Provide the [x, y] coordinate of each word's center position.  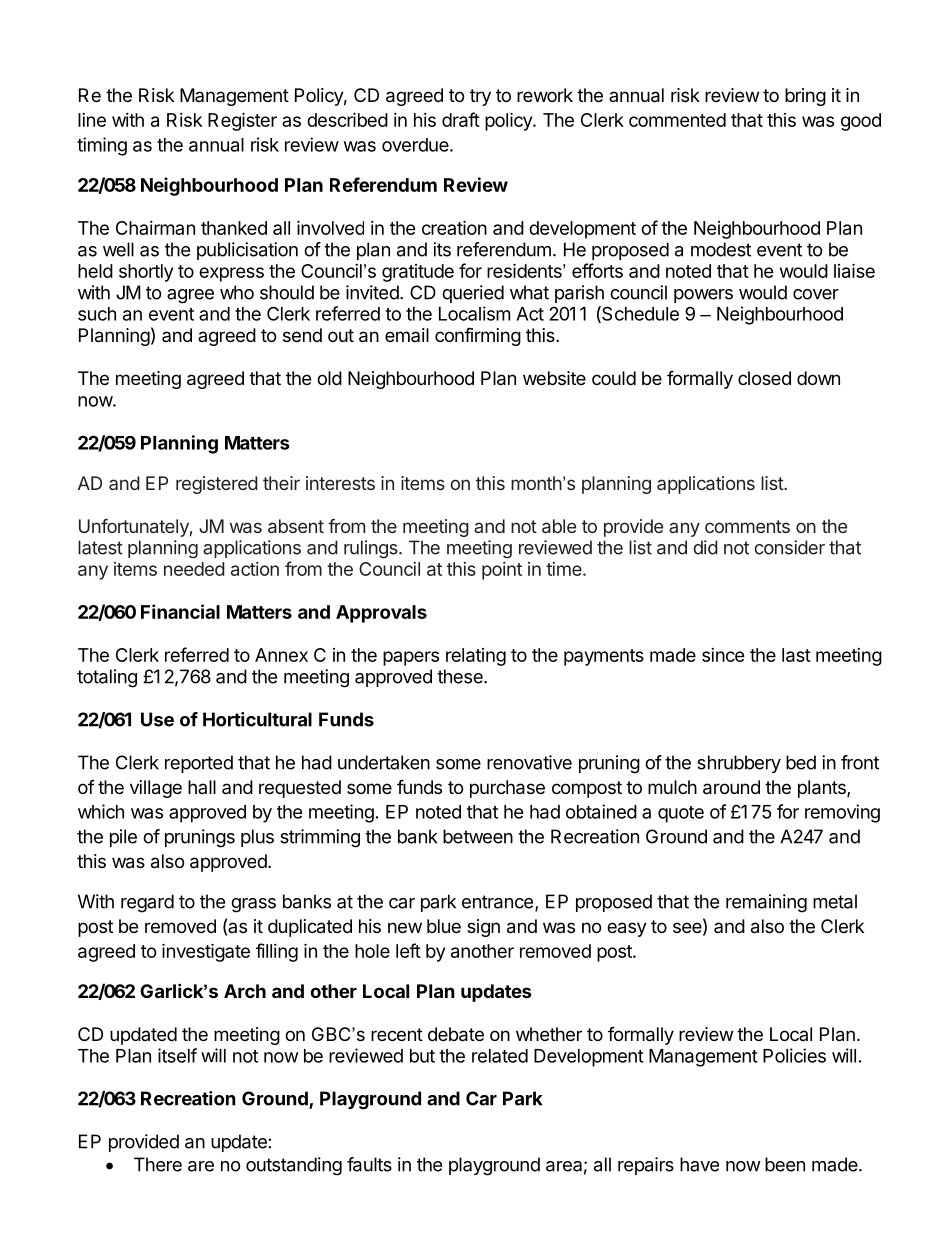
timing [102, 146]
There [158, 1164]
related [500, 1056]
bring [805, 97]
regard [147, 903]
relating [476, 657]
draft [461, 119]
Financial [180, 611]
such [97, 314]
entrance [497, 902]
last [796, 655]
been [785, 1164]
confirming [478, 336]
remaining [766, 903]
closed [764, 378]
